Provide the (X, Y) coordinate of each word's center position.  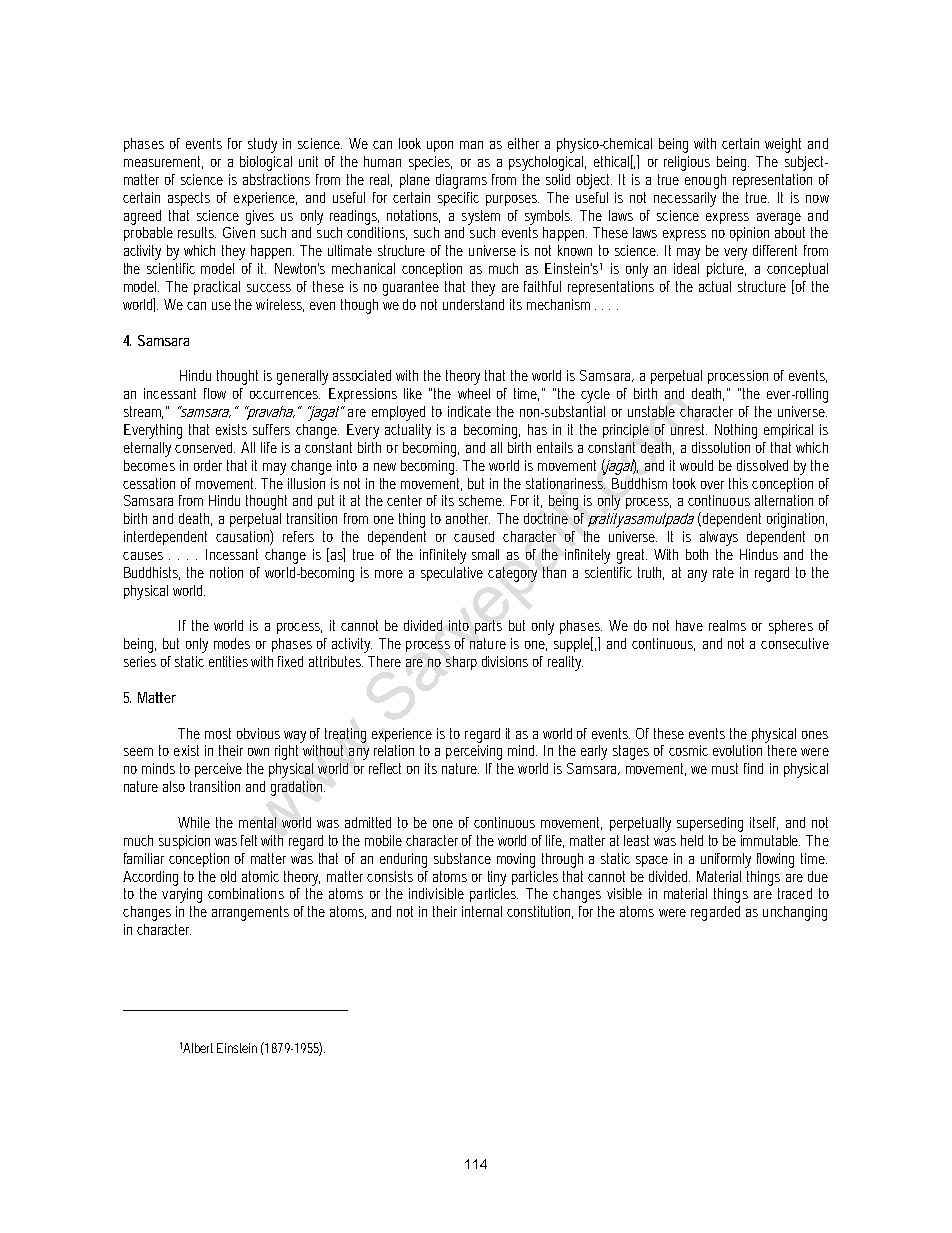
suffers (271, 429)
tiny (497, 878)
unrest (689, 429)
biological (266, 163)
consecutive (795, 643)
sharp (461, 663)
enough (705, 181)
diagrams (461, 181)
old (228, 876)
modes (232, 643)
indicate (469, 411)
